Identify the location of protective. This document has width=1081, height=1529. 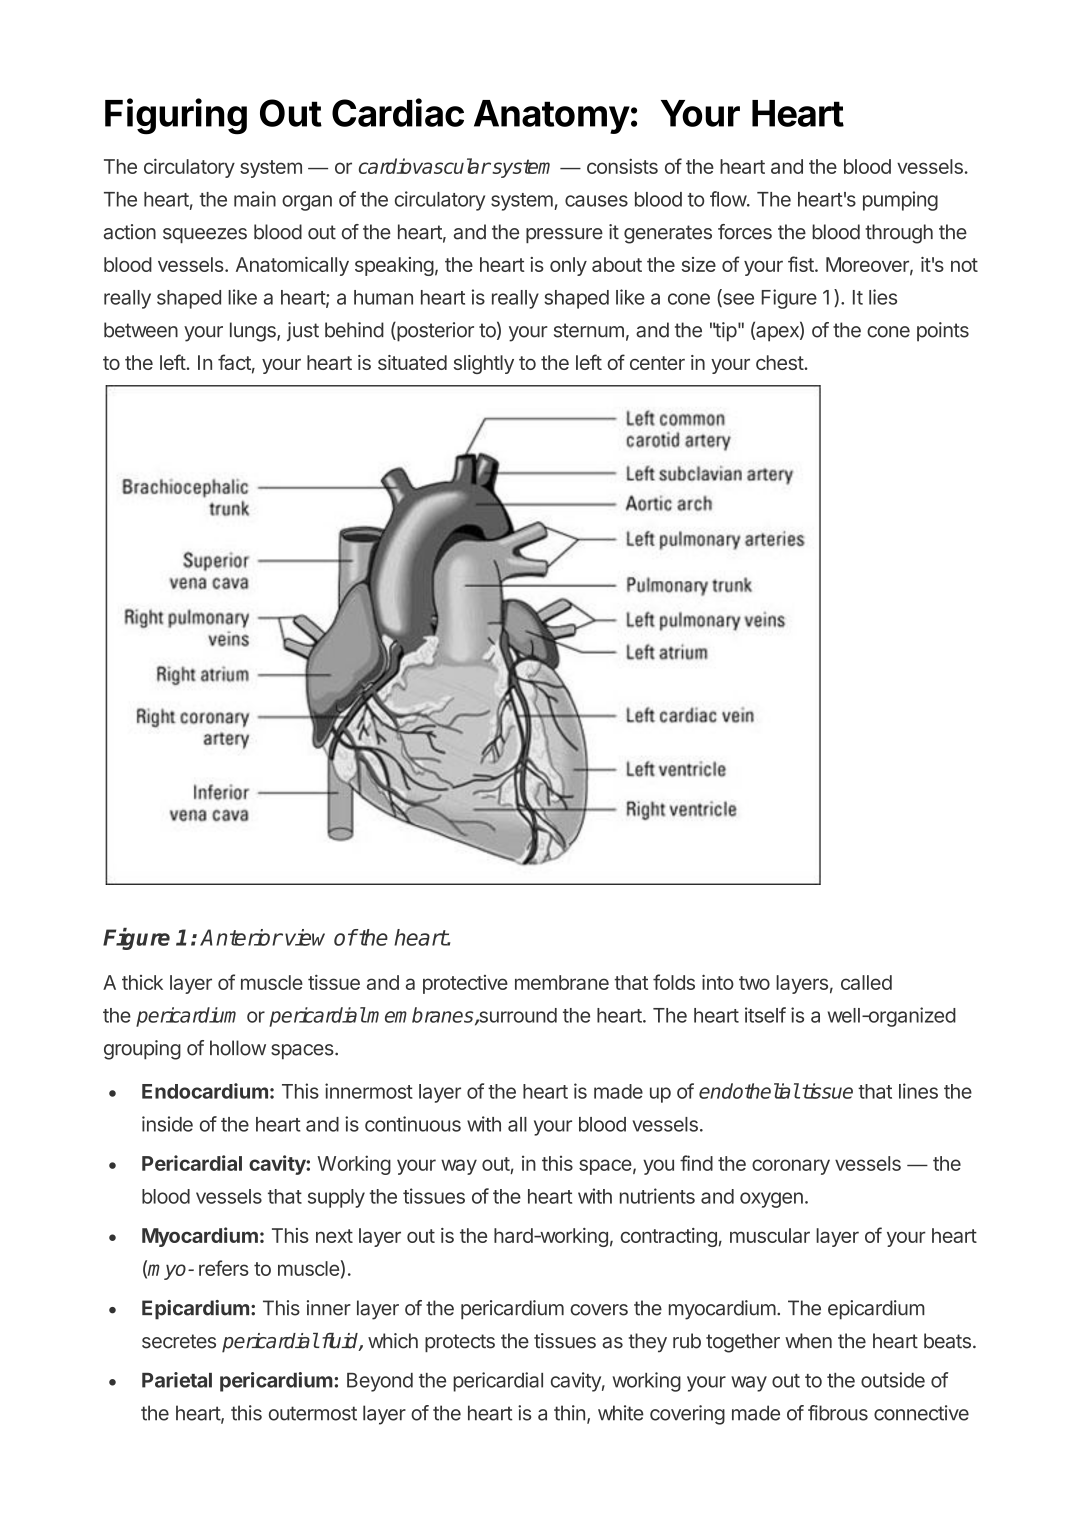
(465, 984).
